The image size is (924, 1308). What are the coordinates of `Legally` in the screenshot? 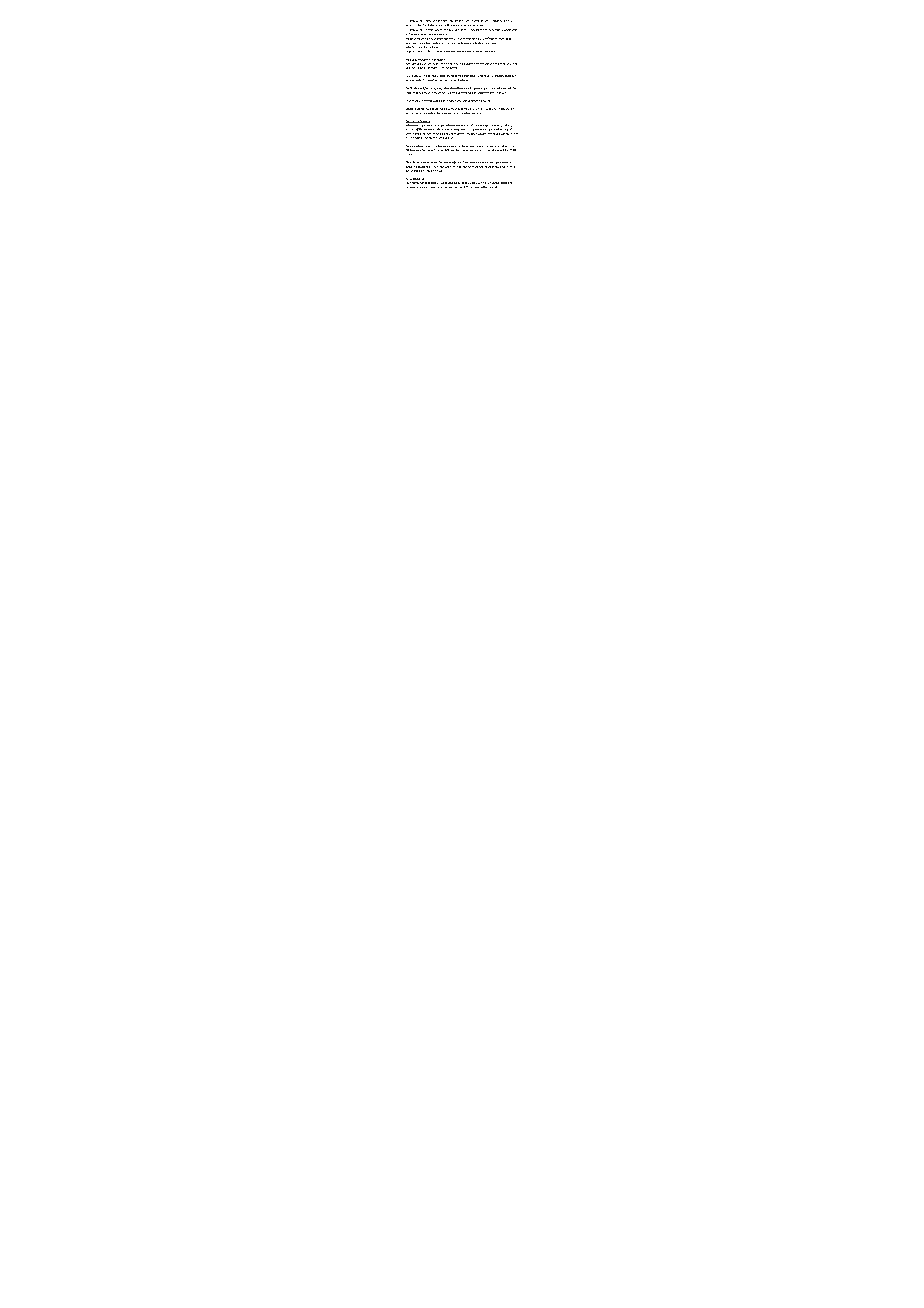 It's located at (410, 52).
